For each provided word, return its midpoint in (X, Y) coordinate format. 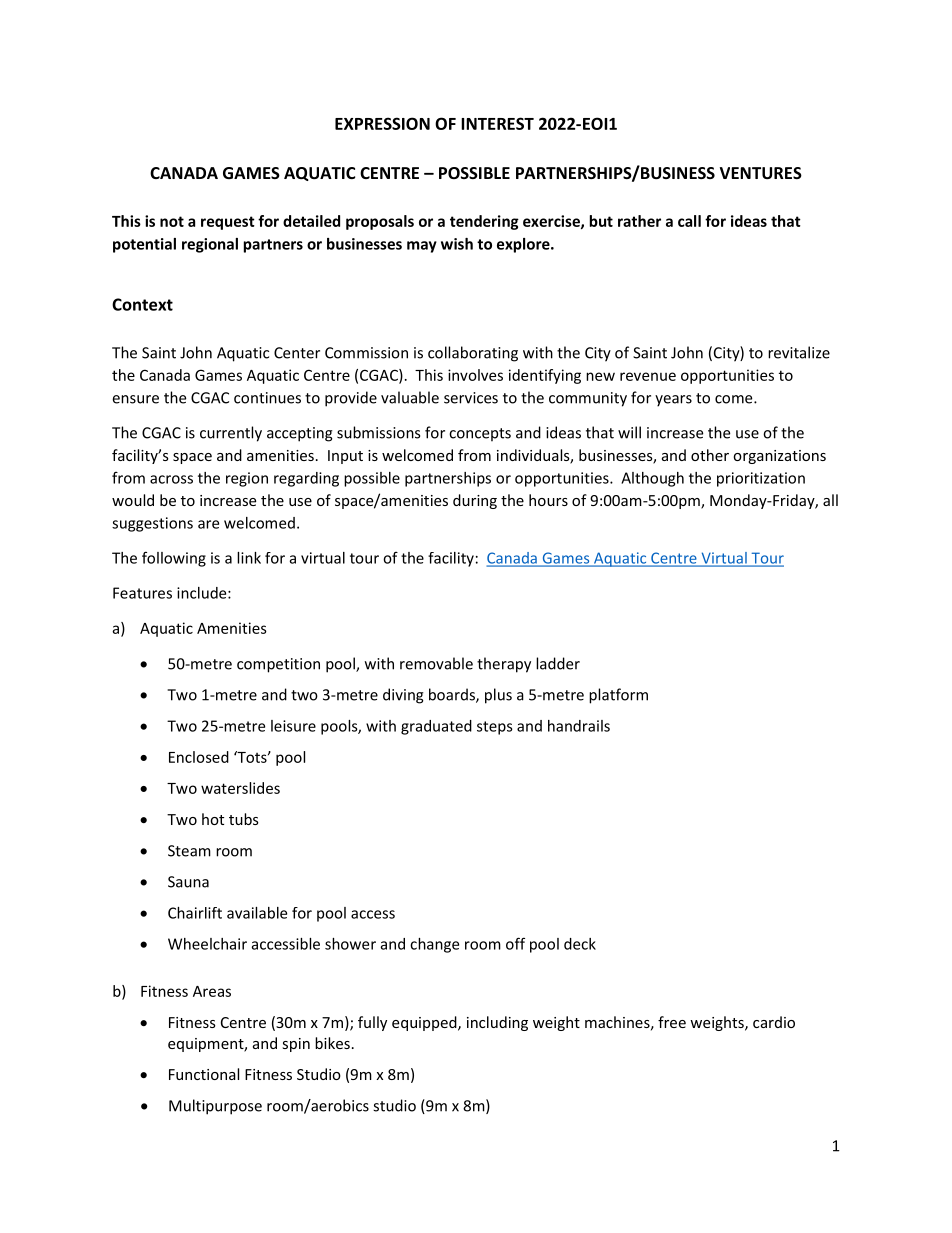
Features (142, 593)
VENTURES (761, 173)
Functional (204, 1074)
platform (618, 696)
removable (436, 663)
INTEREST (497, 123)
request (228, 223)
